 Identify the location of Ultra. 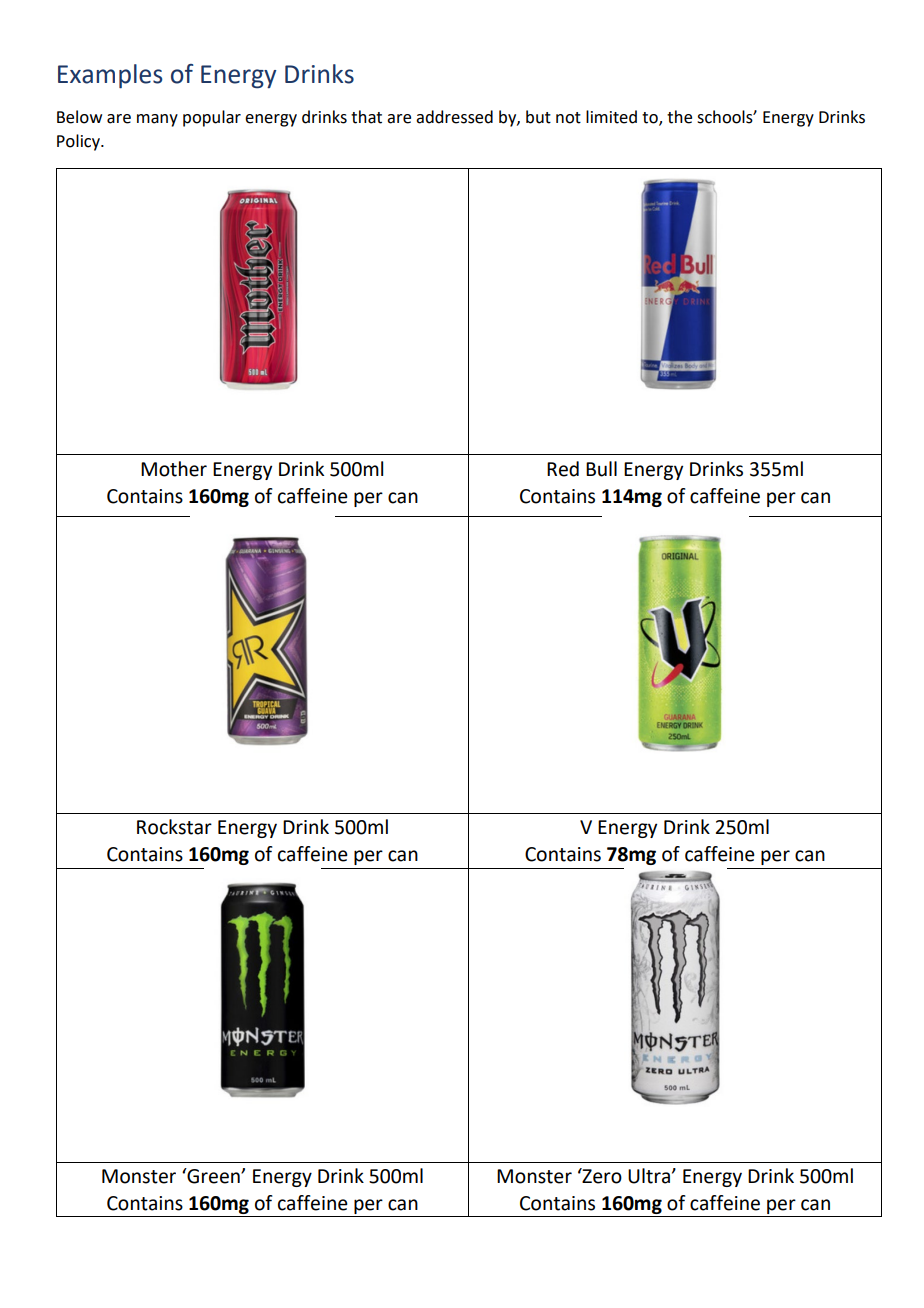
(649, 1176).
